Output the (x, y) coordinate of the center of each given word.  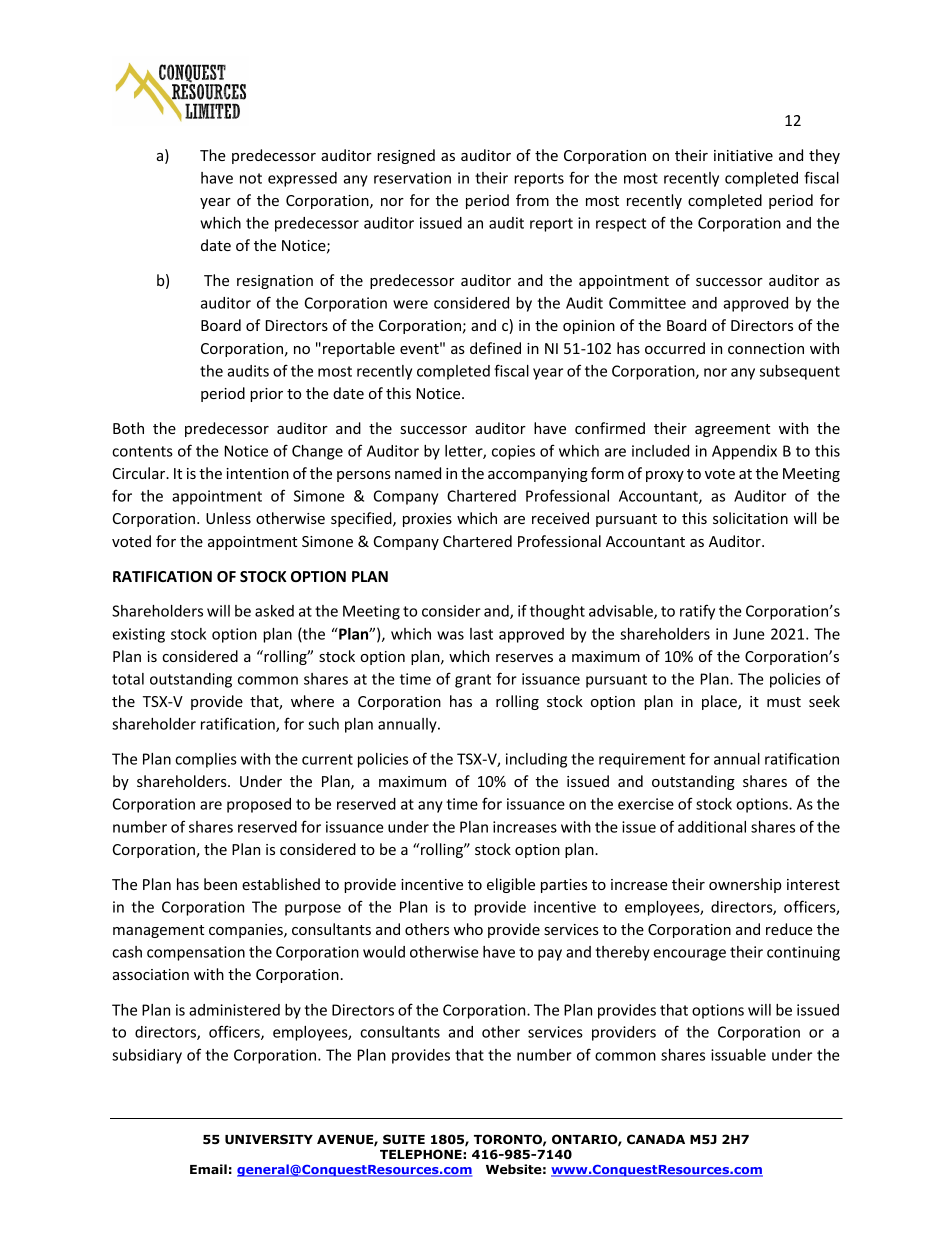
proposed (259, 805)
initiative (743, 155)
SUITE (404, 1139)
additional (712, 827)
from (532, 200)
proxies (427, 520)
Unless (228, 518)
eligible (511, 885)
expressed (302, 179)
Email (208, 1169)
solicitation (750, 518)
